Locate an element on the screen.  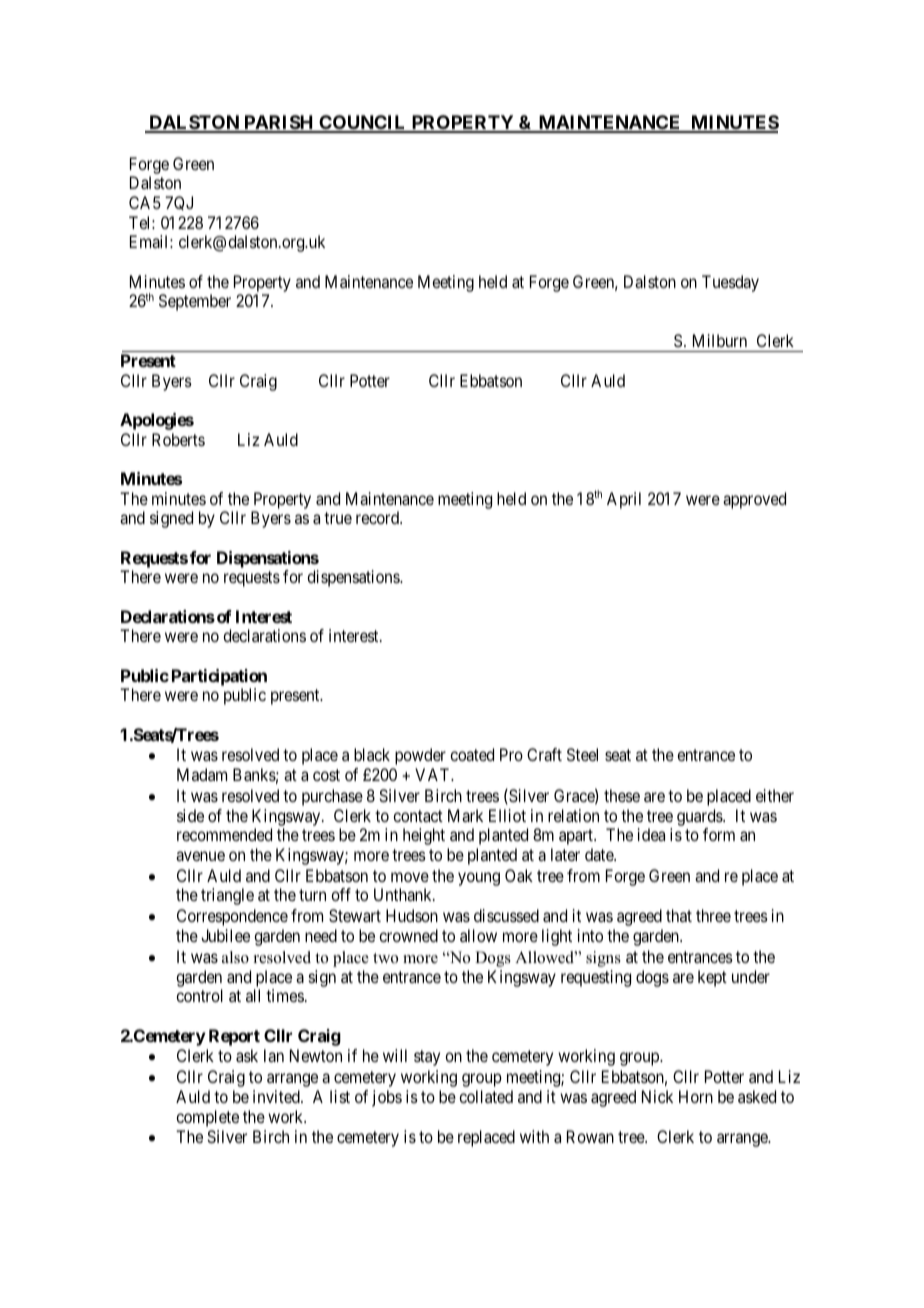
COUNCIL is located at coordinates (363, 123).
